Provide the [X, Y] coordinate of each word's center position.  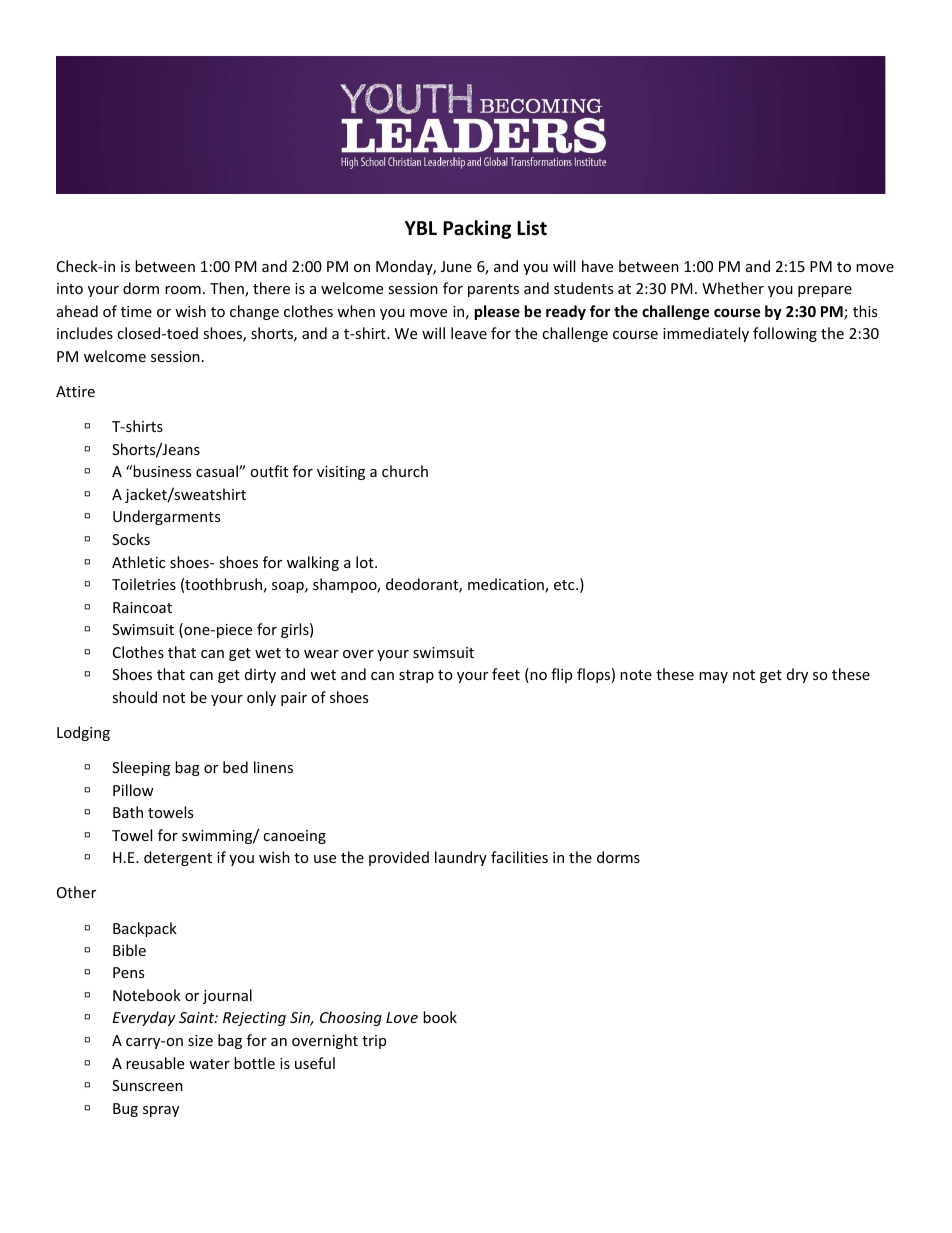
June [456, 266]
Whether [733, 288]
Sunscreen [147, 1085]
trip [374, 1042]
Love [402, 1017]
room [183, 290]
